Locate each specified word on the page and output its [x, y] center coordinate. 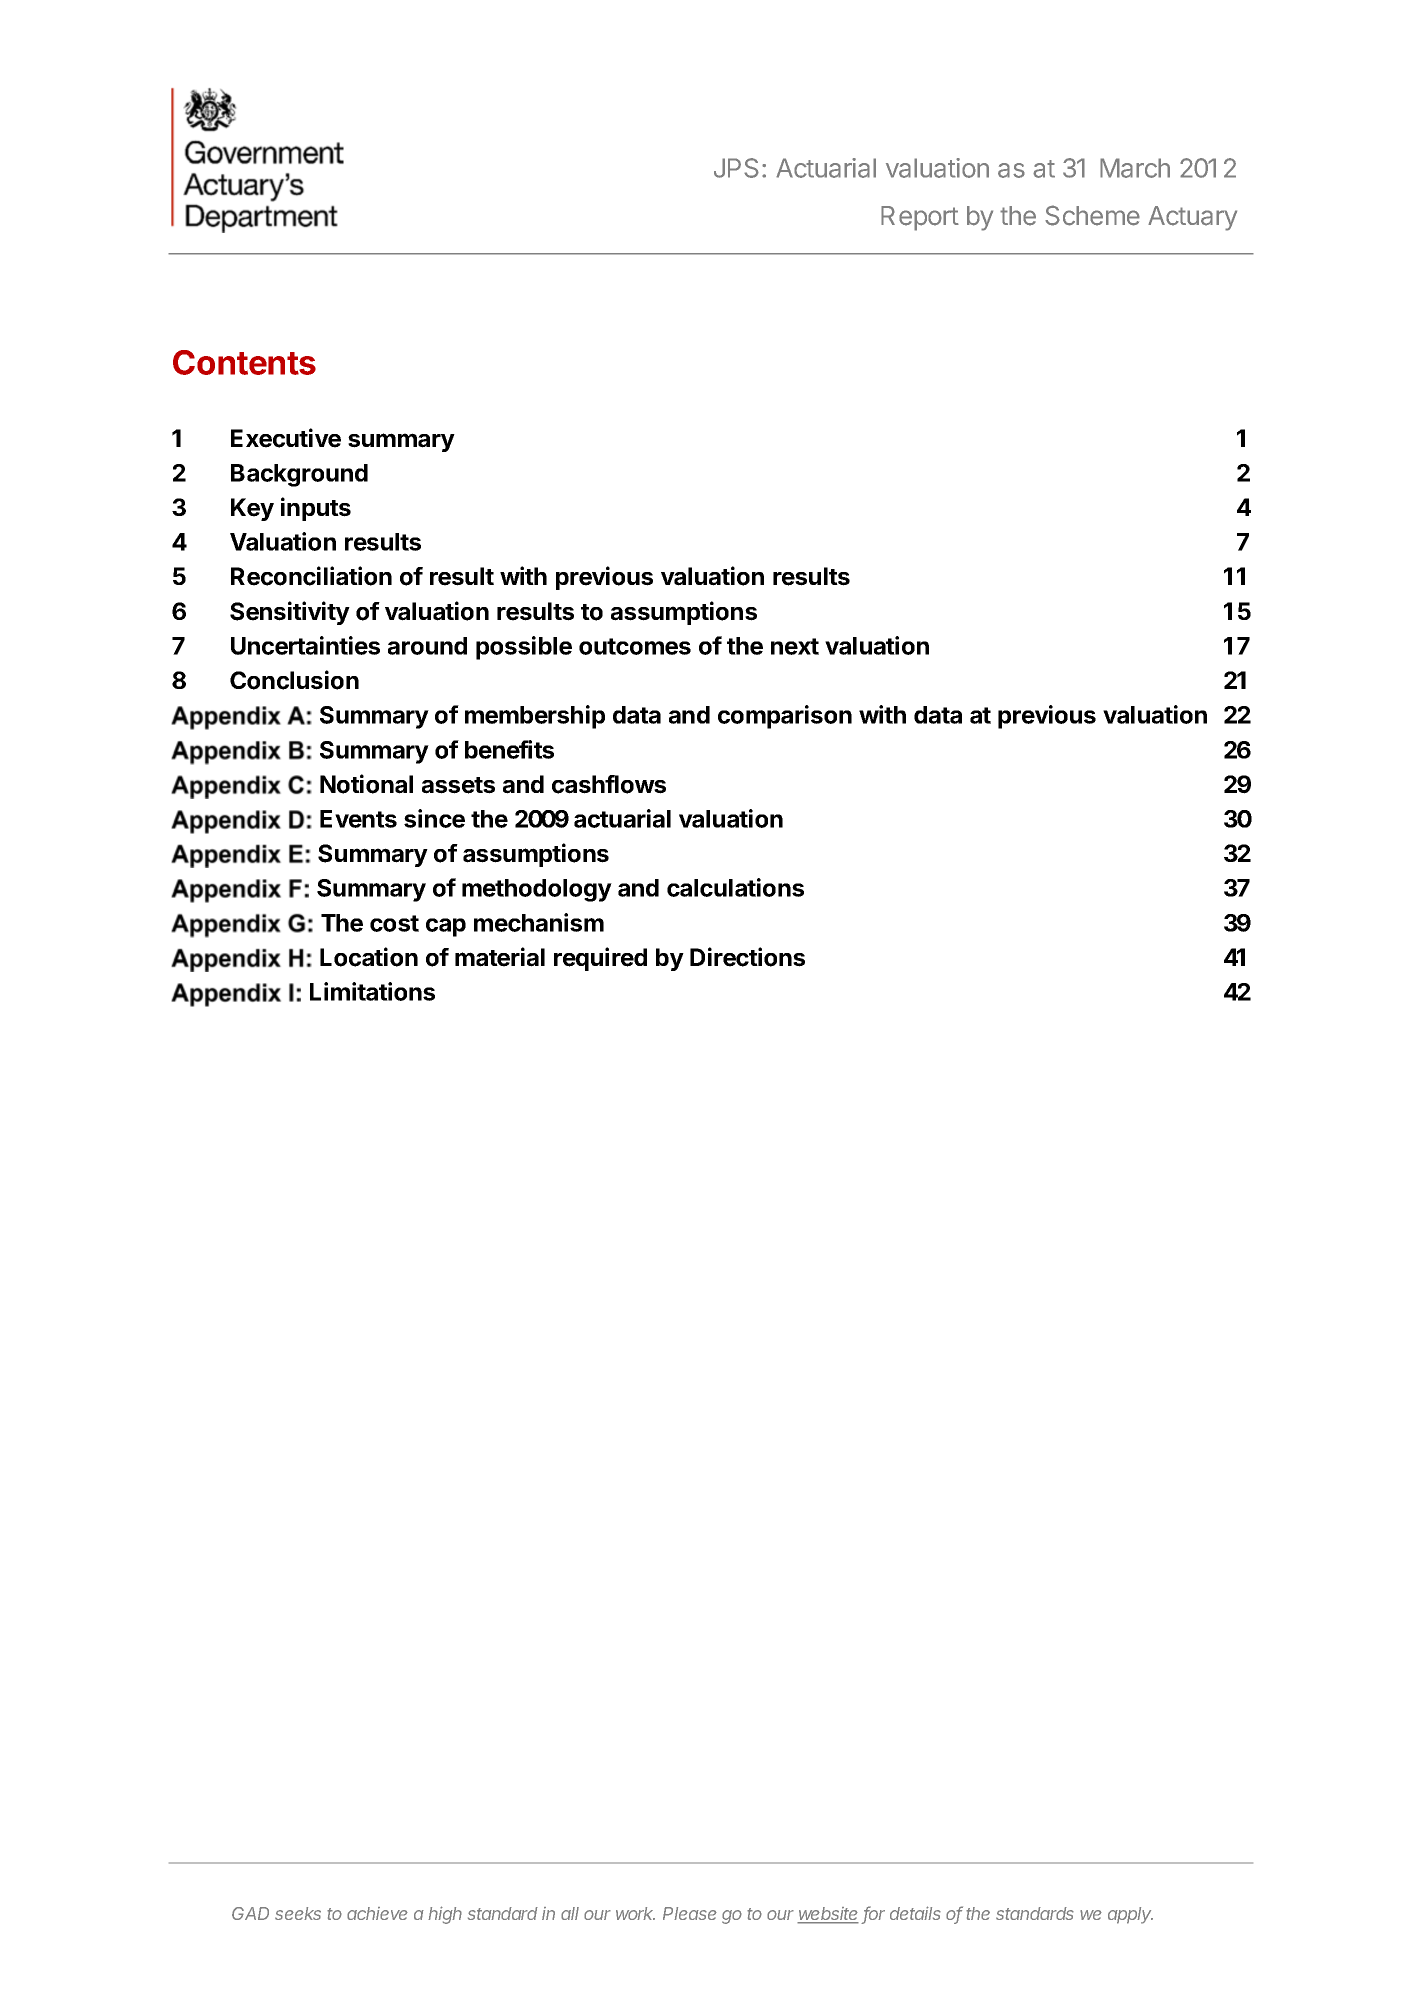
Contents [244, 362]
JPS [736, 168]
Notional [366, 784]
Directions [747, 957]
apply [1130, 1915]
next [795, 646]
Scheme [1092, 215]
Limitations [372, 991]
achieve [377, 1913]
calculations [735, 887]
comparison [785, 717]
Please [690, 1913]
